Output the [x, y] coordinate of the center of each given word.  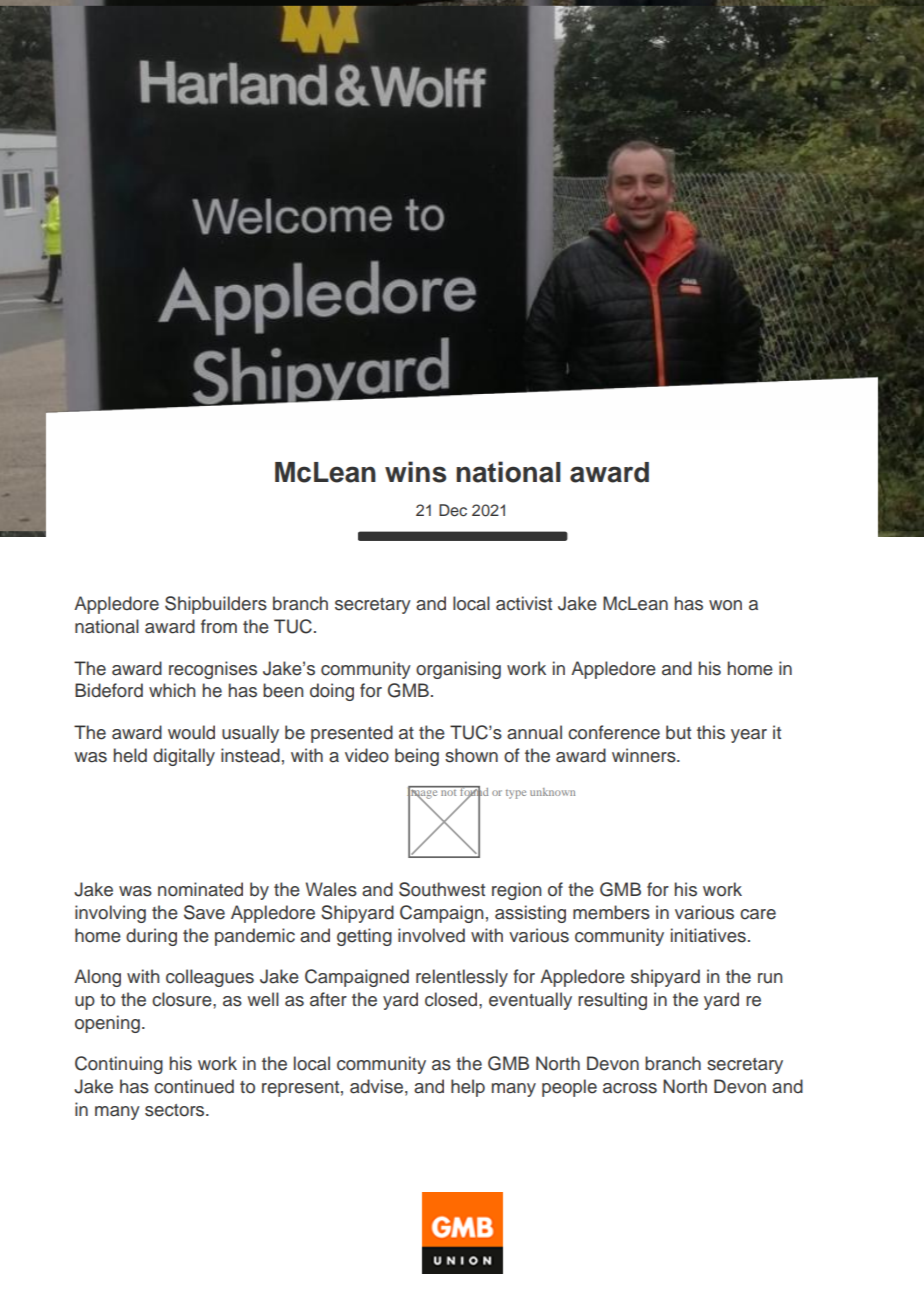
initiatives [708, 935]
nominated [200, 889]
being [417, 757]
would [191, 732]
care [758, 914]
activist [524, 603]
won [725, 605]
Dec [453, 510]
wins [415, 472]
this [711, 732]
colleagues [210, 978]
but [678, 732]
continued [194, 1086]
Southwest [442, 889]
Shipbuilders [216, 605]
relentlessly [462, 978]
